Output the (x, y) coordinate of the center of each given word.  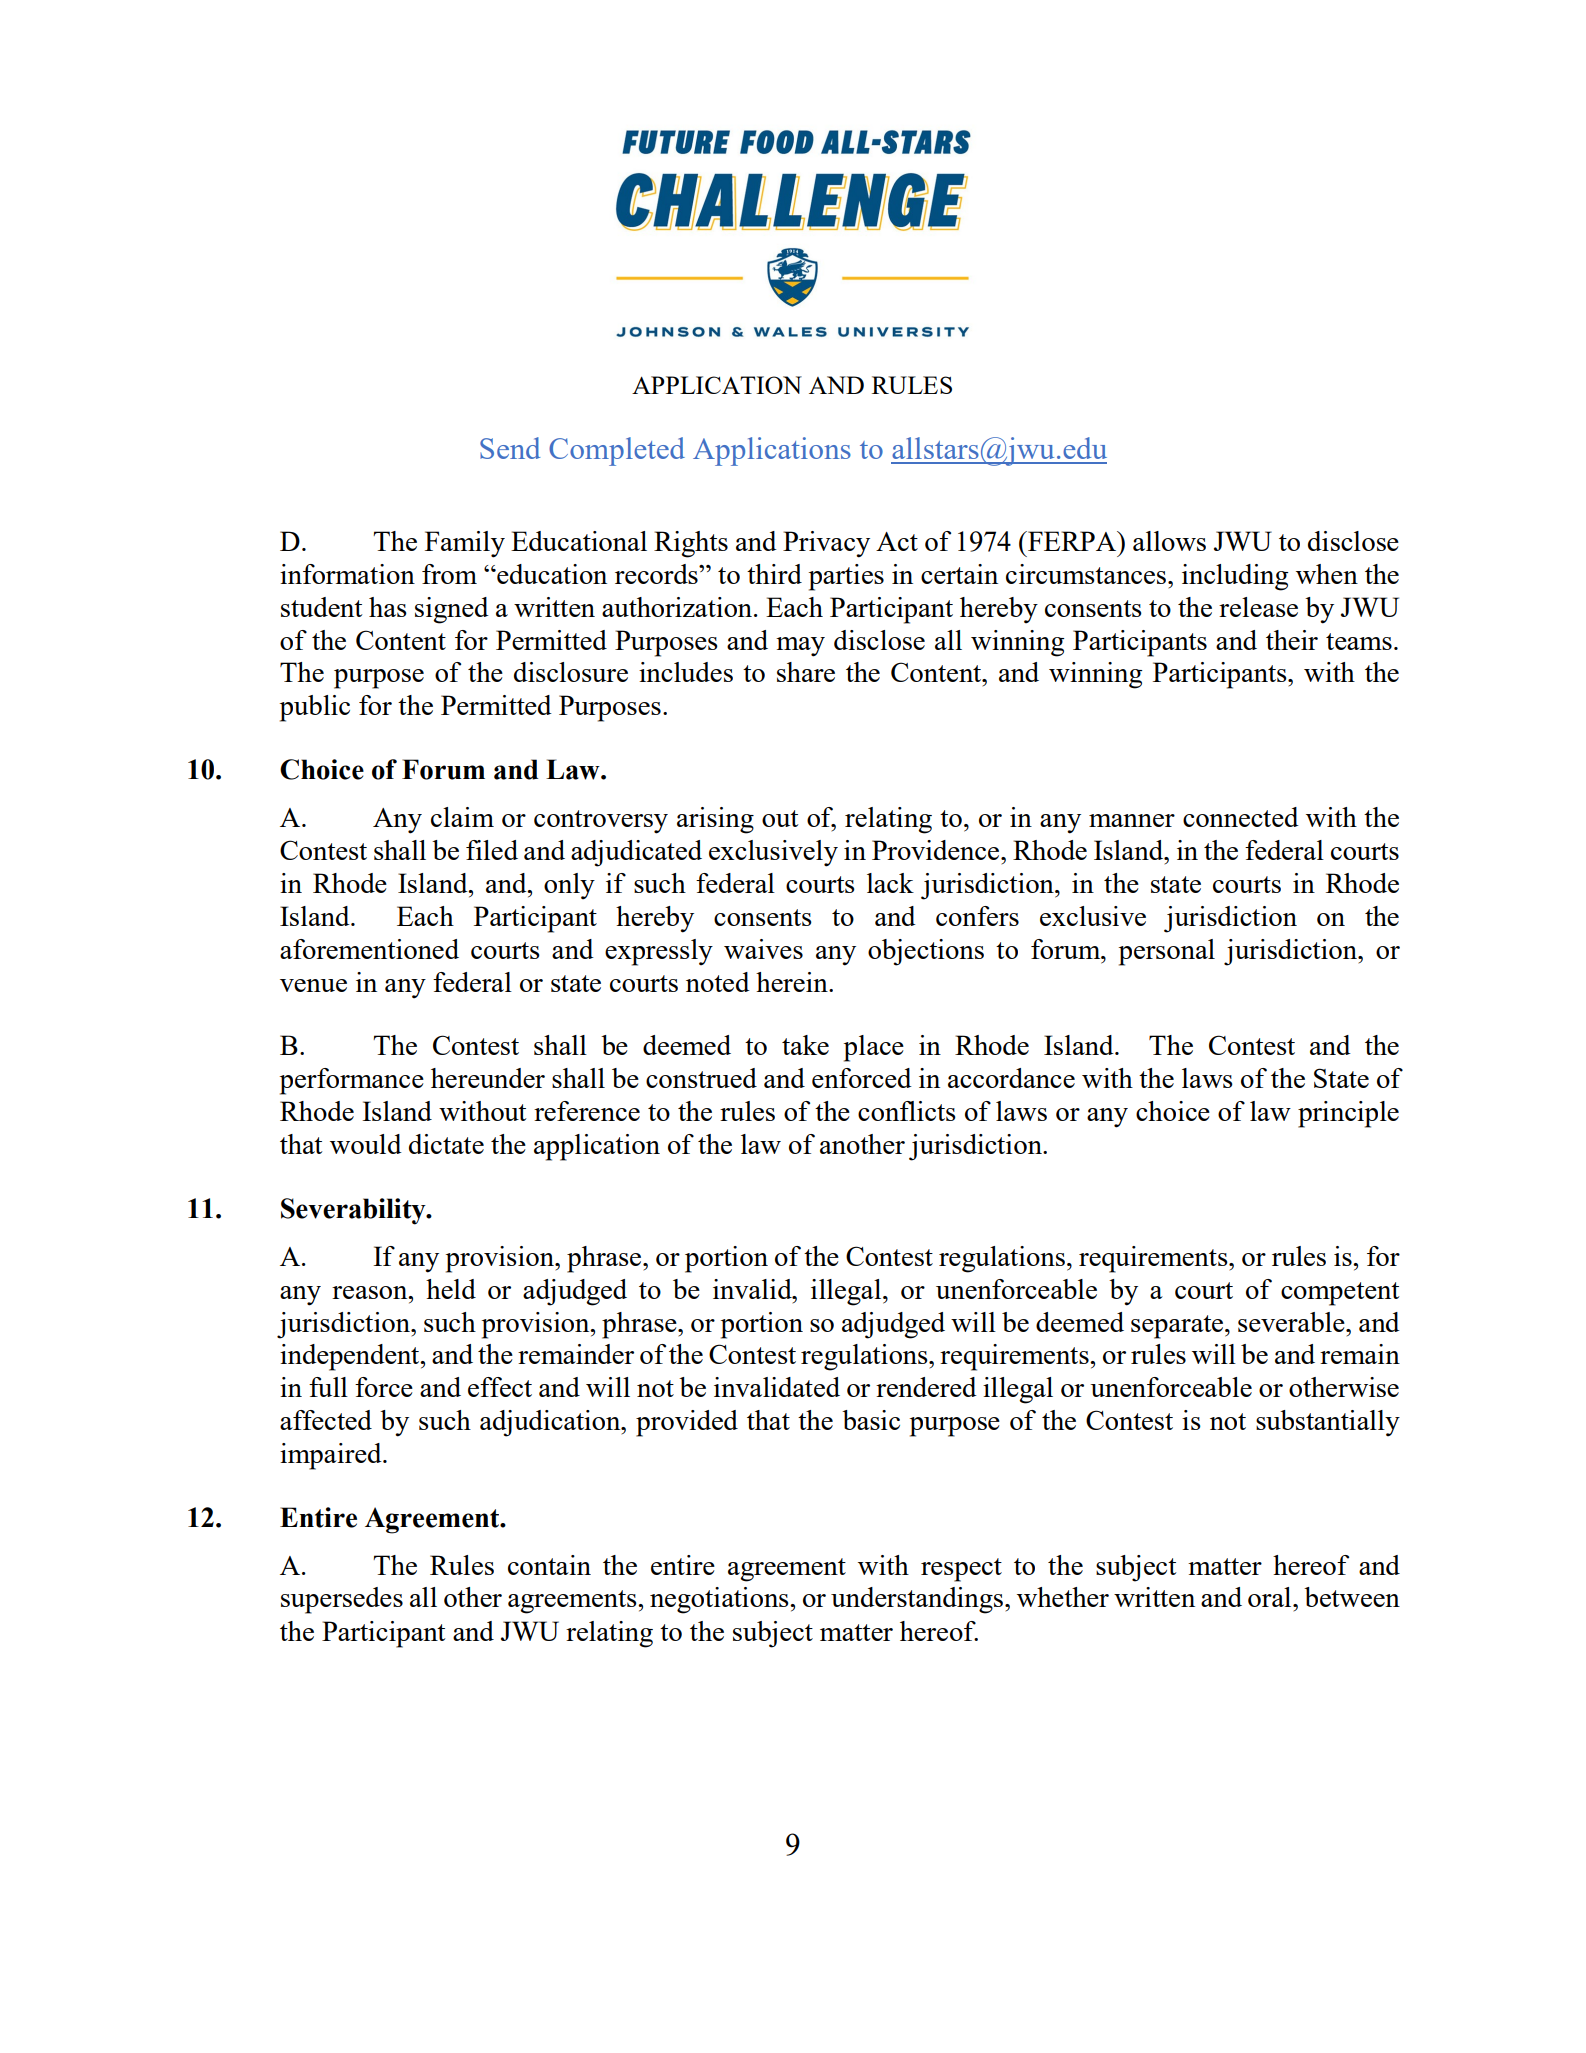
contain (549, 1565)
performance (352, 1081)
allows (1169, 541)
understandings (918, 1600)
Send (510, 448)
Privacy (826, 544)
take (805, 1045)
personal (1167, 952)
